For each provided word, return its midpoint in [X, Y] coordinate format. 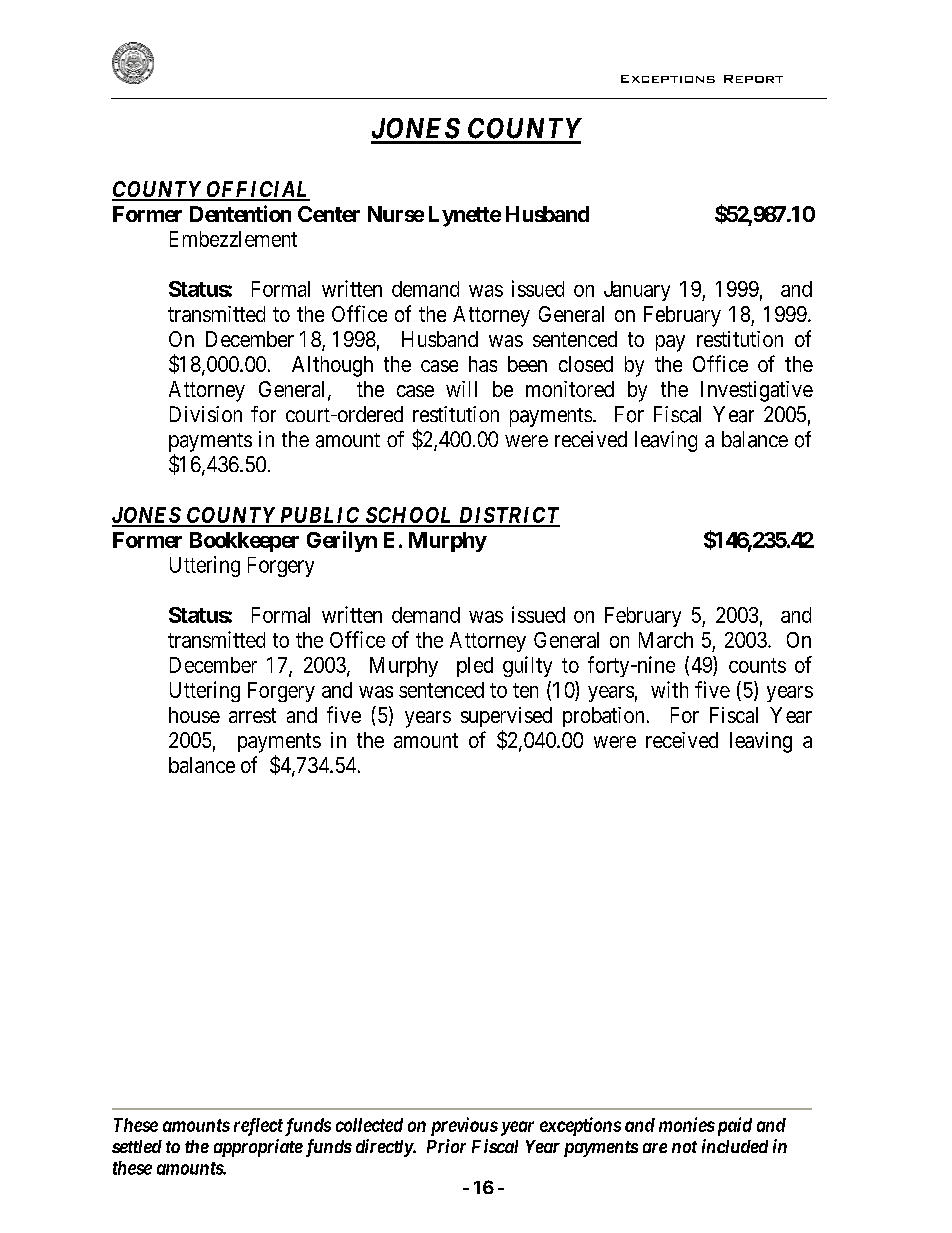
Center [329, 214]
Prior [446, 1146]
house [194, 715]
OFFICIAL [257, 190]
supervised [506, 717]
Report [753, 79]
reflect [258, 1127]
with [669, 689]
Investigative [757, 391]
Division [206, 414]
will [461, 389]
